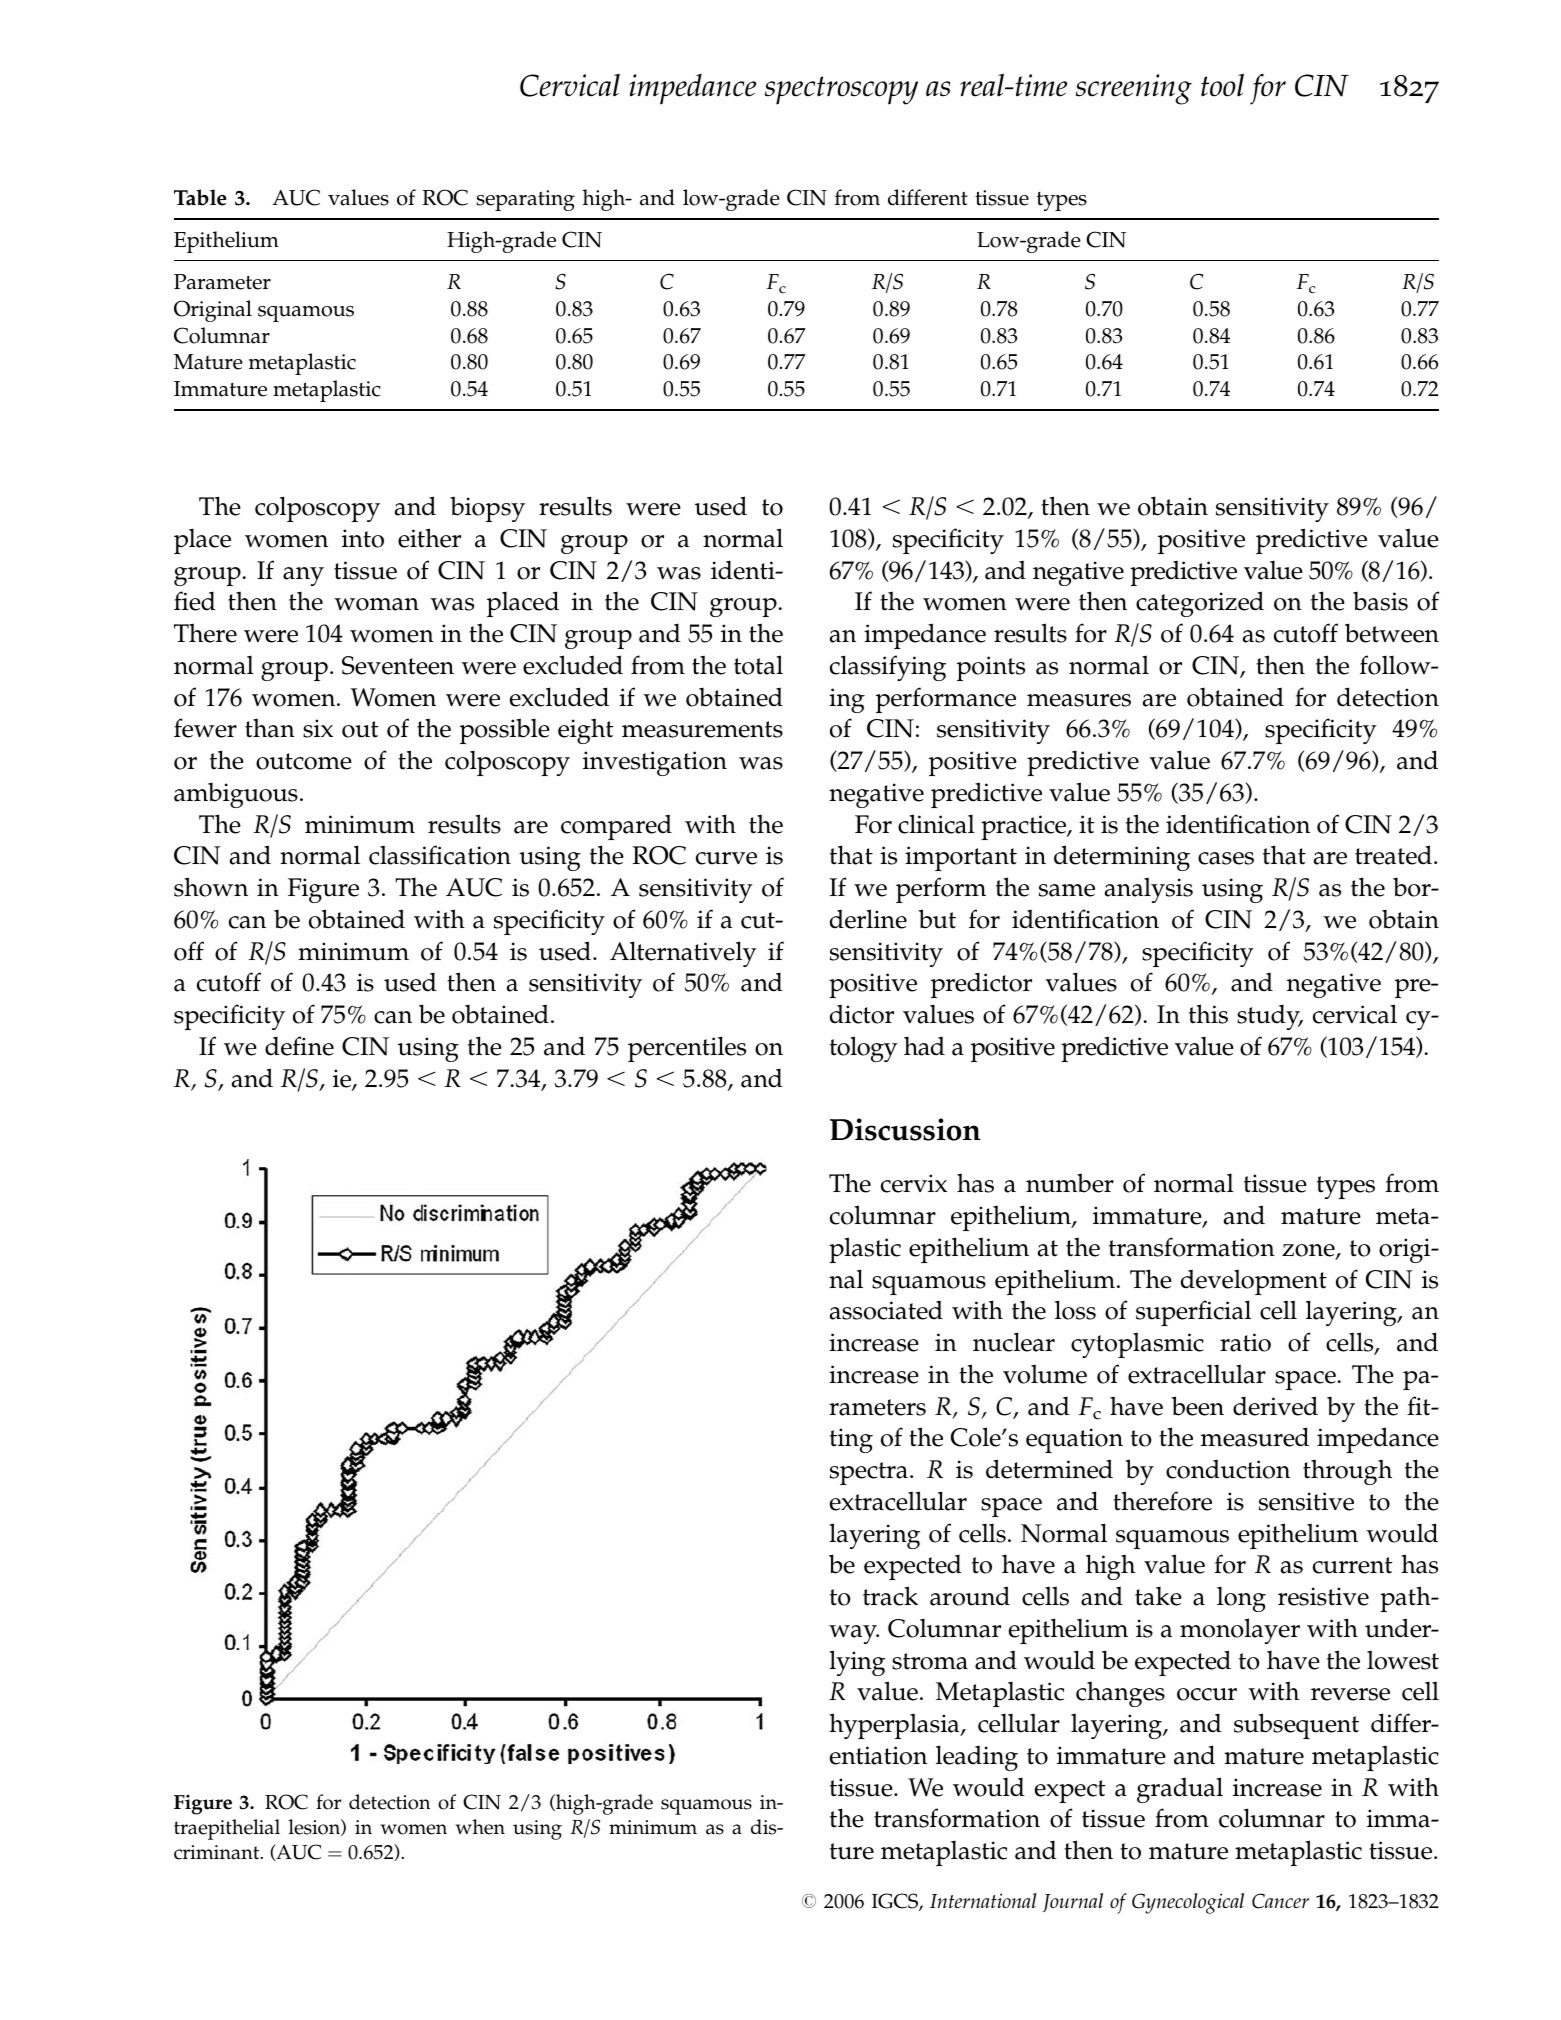 This page has width=1561, height=2020. I want to click on Alternatively, so click(683, 954).
